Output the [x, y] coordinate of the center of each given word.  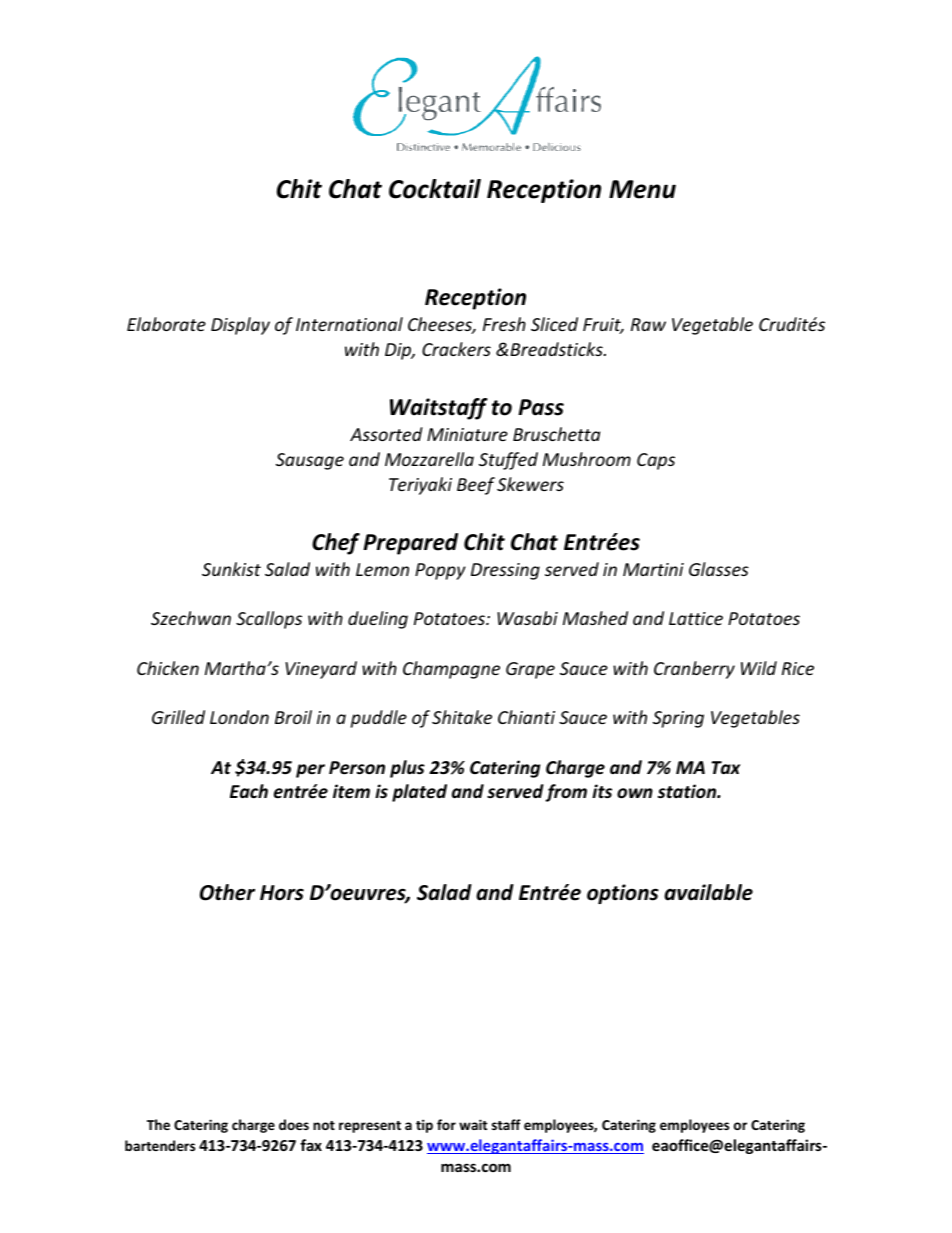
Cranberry [694, 670]
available [708, 892]
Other [227, 892]
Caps [656, 461]
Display [240, 326]
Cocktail [435, 189]
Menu [642, 189]
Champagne [451, 670]
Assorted [386, 434]
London [239, 717]
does [294, 1124]
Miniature [467, 434]
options [623, 894]
